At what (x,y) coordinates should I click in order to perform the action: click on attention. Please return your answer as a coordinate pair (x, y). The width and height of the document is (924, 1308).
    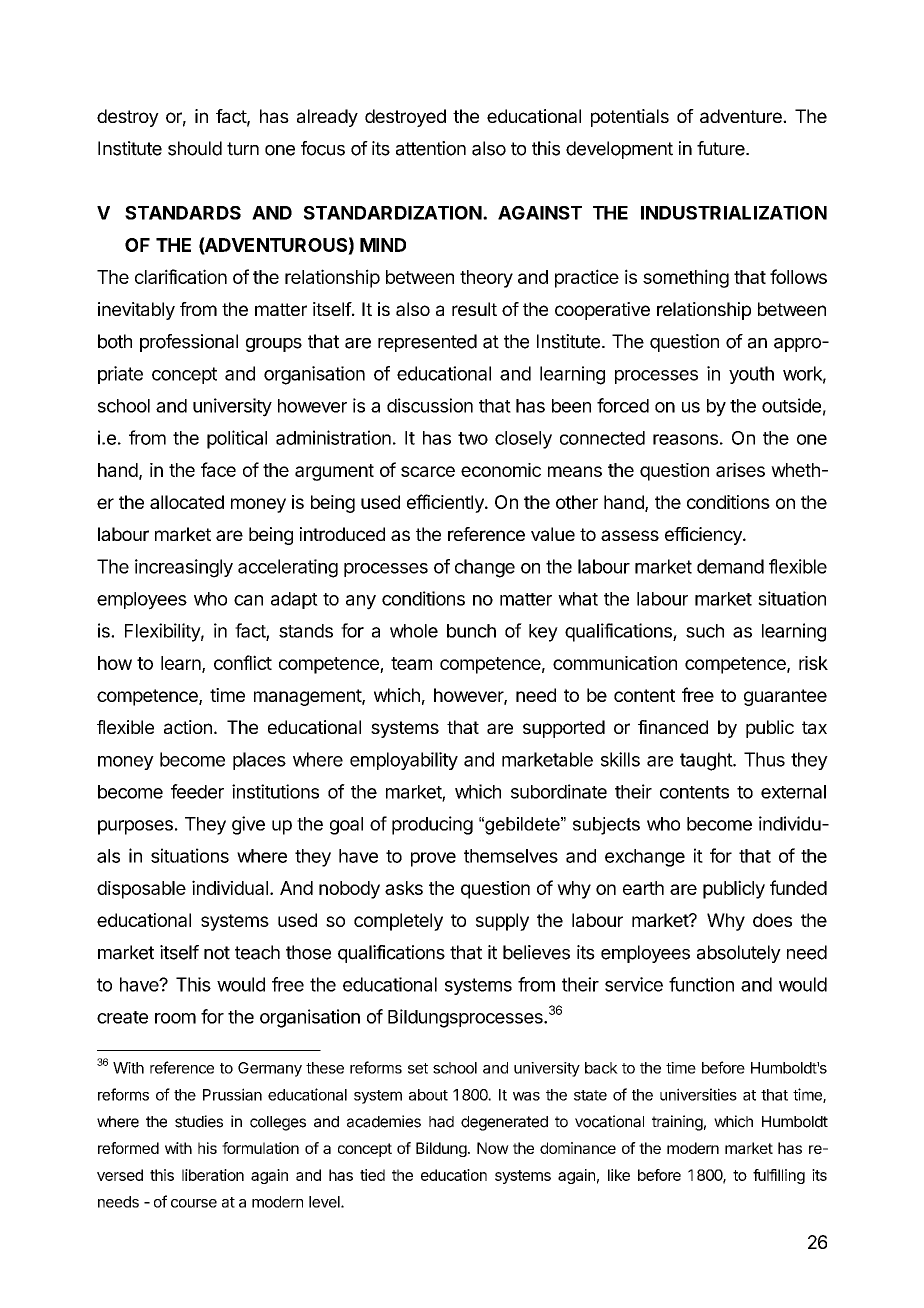
    Looking at the image, I should click on (431, 148).
